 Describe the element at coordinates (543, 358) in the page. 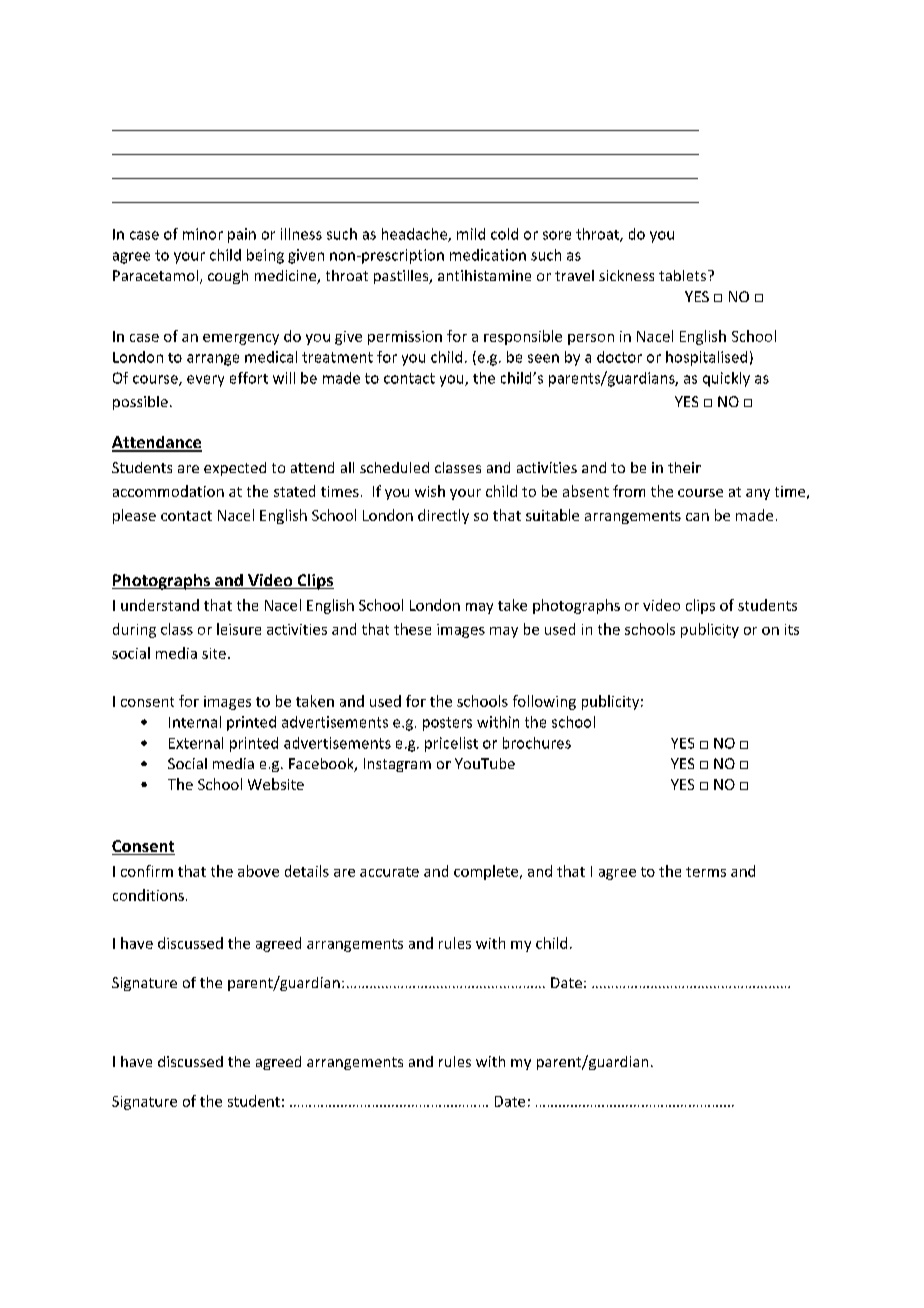

I see `seen` at that location.
